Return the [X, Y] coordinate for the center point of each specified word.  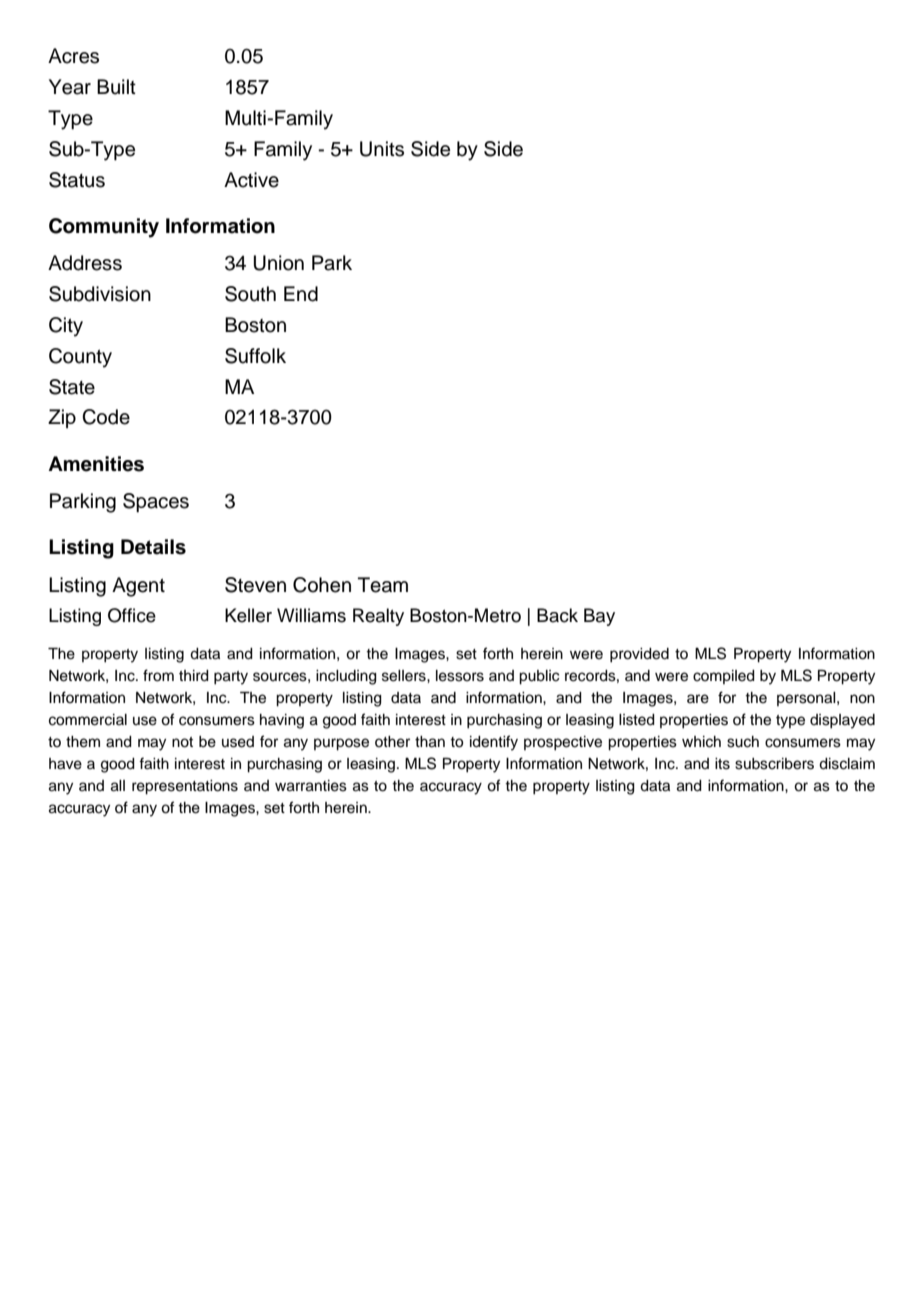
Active [251, 180]
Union [278, 263]
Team [383, 585]
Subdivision [100, 294]
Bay [599, 617]
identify [494, 743]
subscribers [774, 764]
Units [382, 149]
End [301, 294]
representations [185, 787]
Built [116, 87]
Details [153, 547]
